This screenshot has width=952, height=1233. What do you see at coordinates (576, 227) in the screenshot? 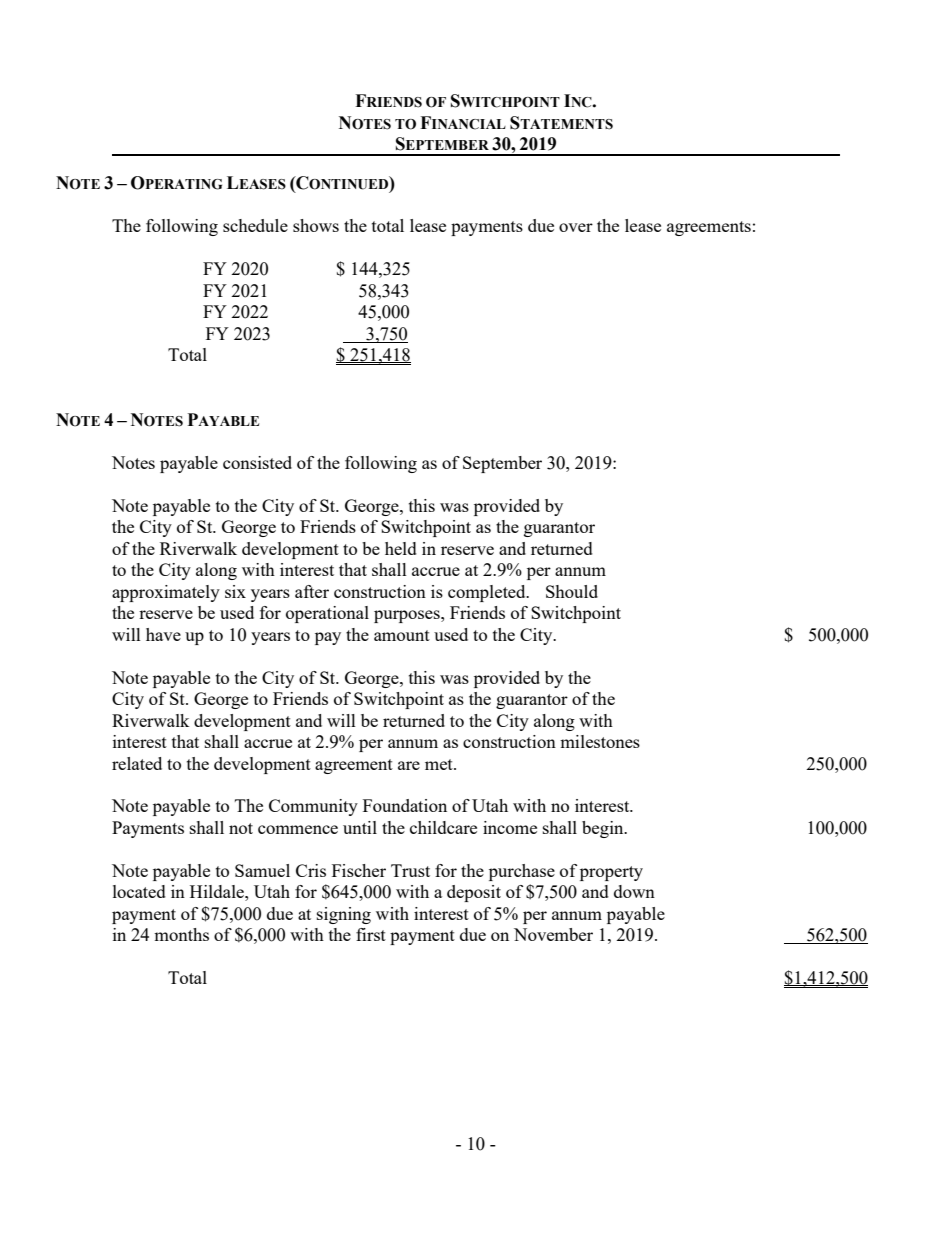
I see `over` at bounding box center [576, 227].
